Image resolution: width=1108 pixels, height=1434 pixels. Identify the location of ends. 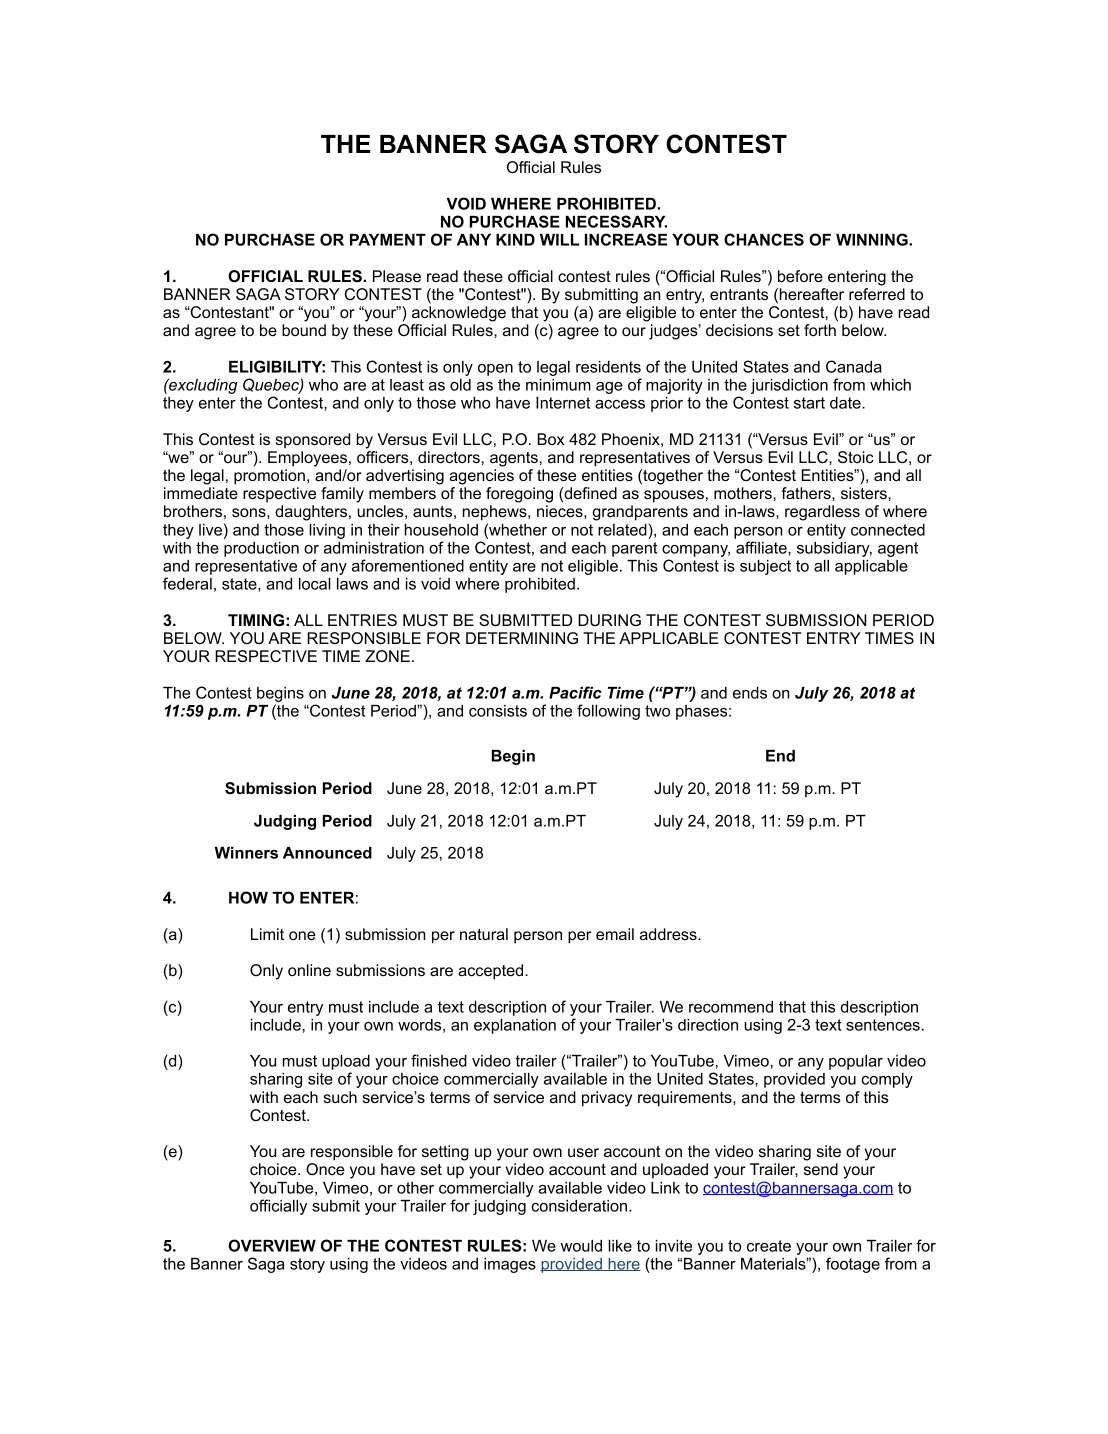
(750, 693).
